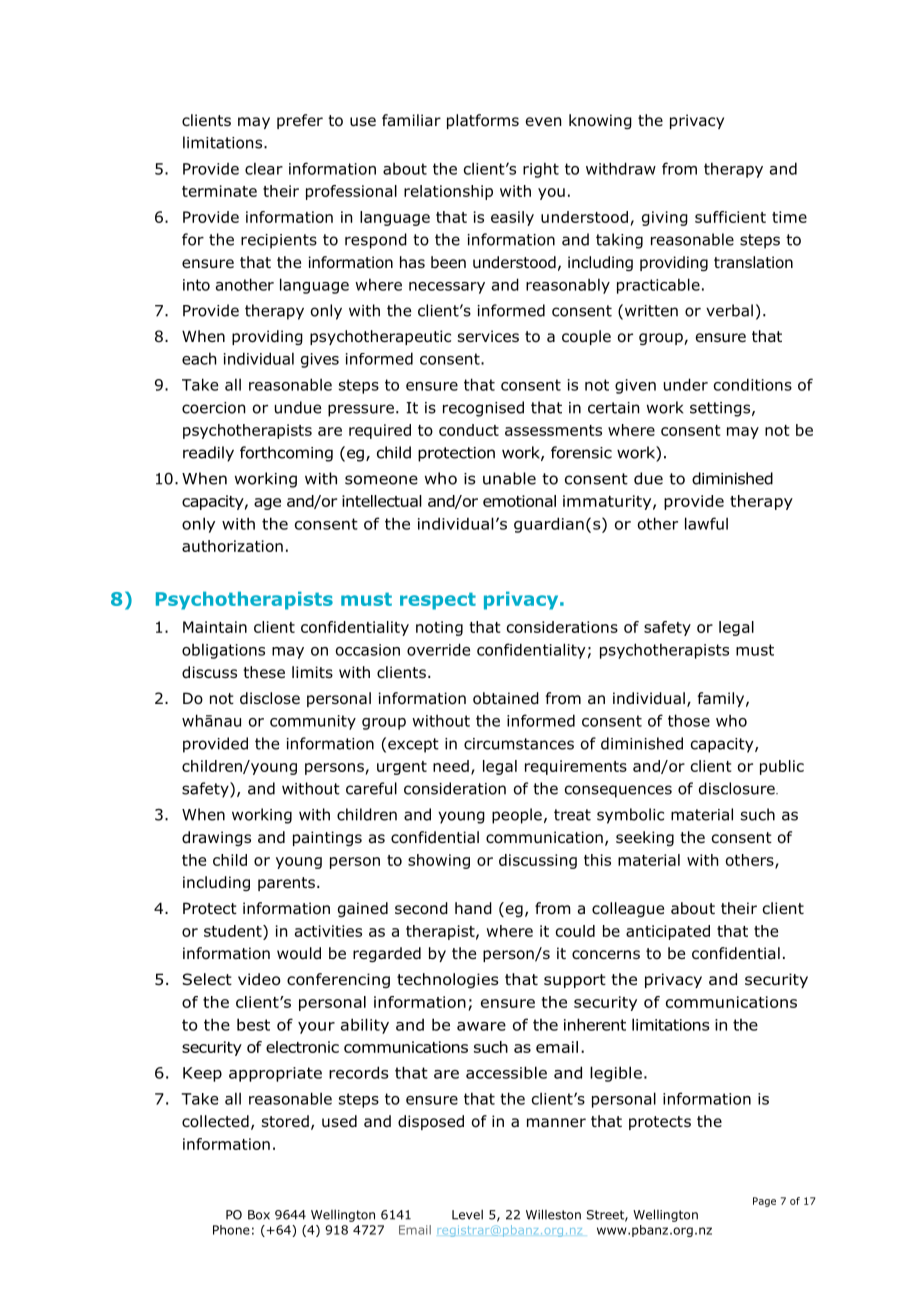  Describe the element at coordinates (706, 523) in the screenshot. I see `lawful` at that location.
